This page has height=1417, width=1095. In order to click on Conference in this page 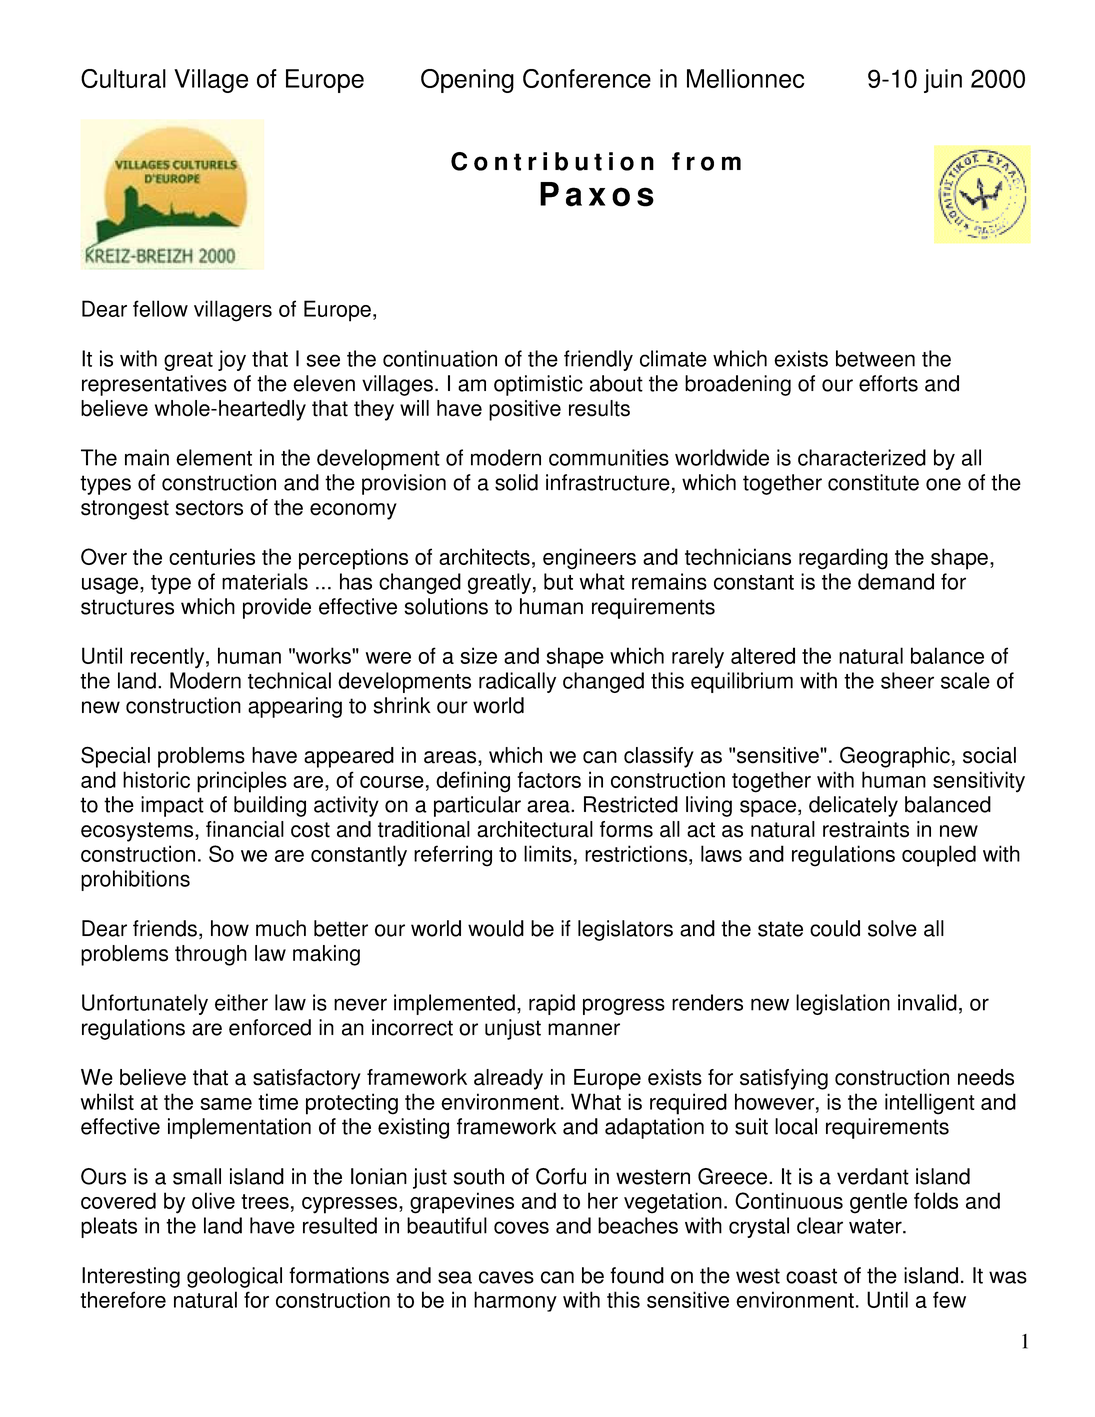, I will do `click(587, 78)`.
